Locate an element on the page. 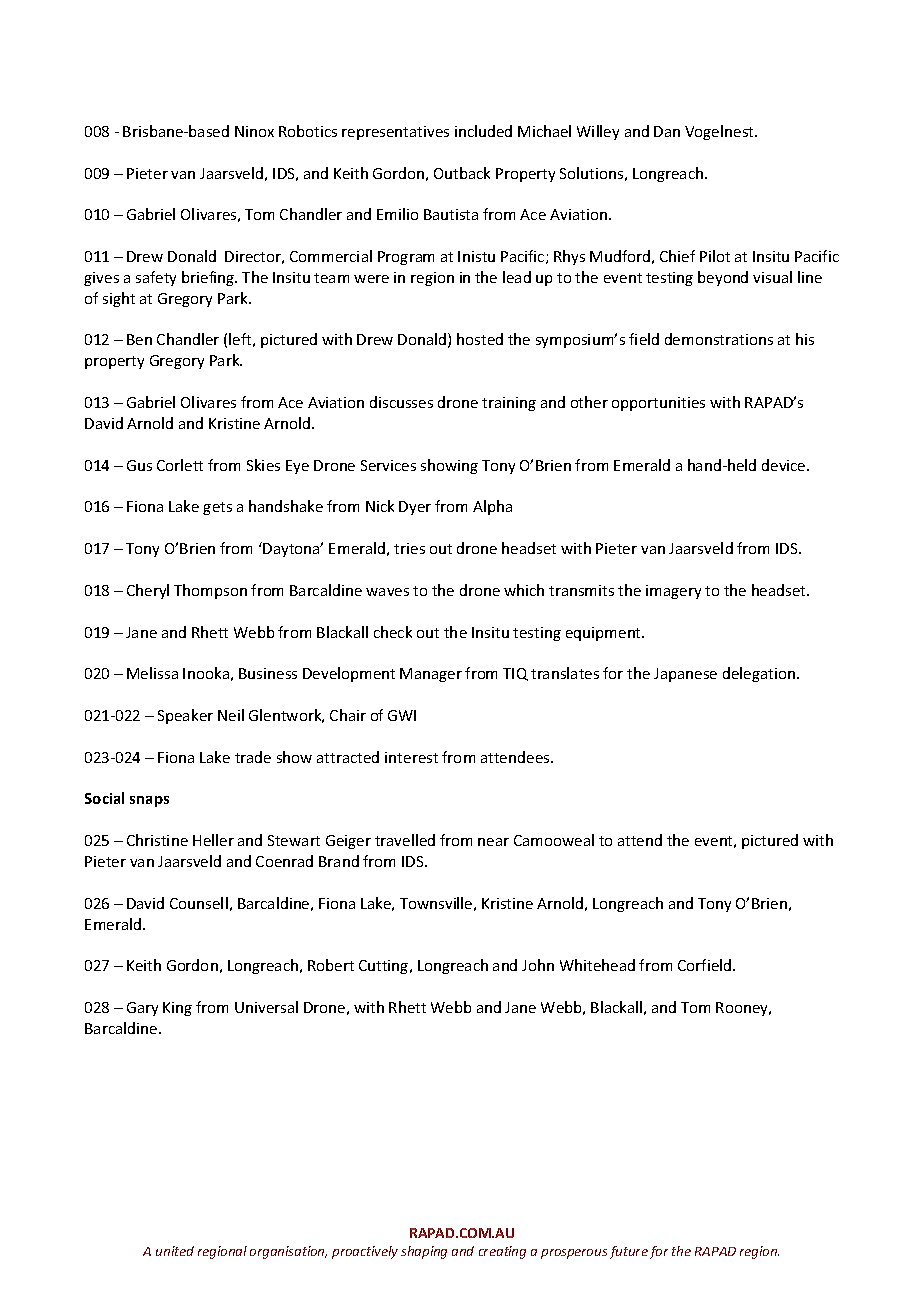  Outback is located at coordinates (462, 173).
